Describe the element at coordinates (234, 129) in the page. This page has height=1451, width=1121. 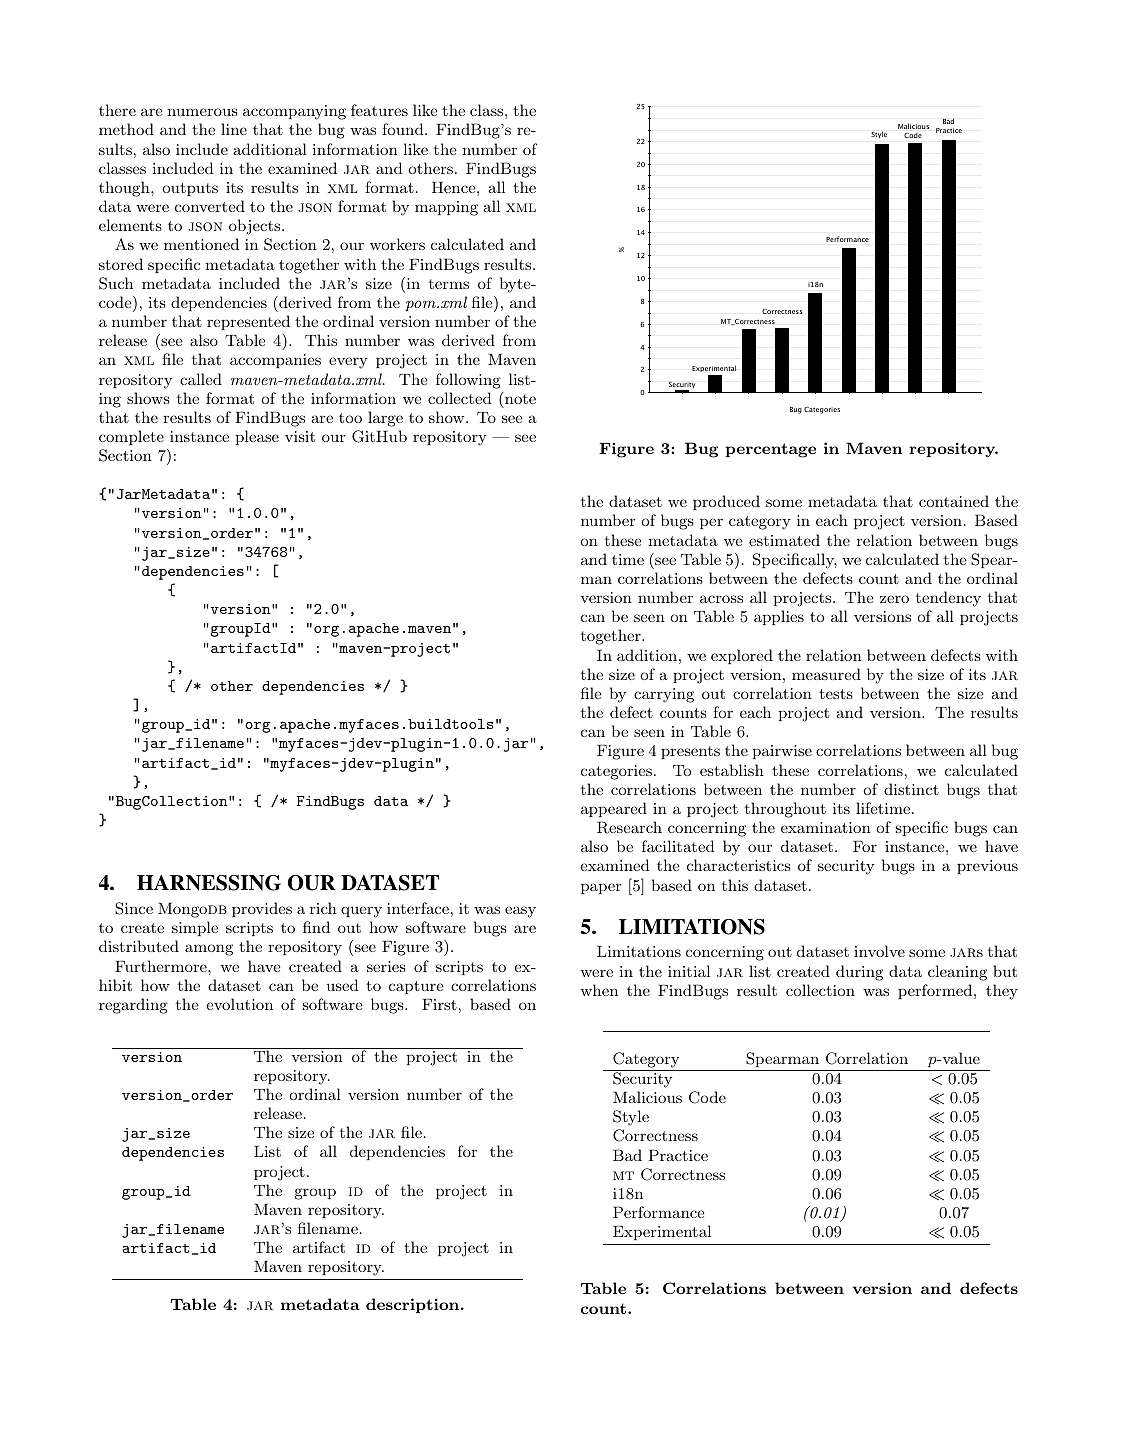
I see `line` at that location.
